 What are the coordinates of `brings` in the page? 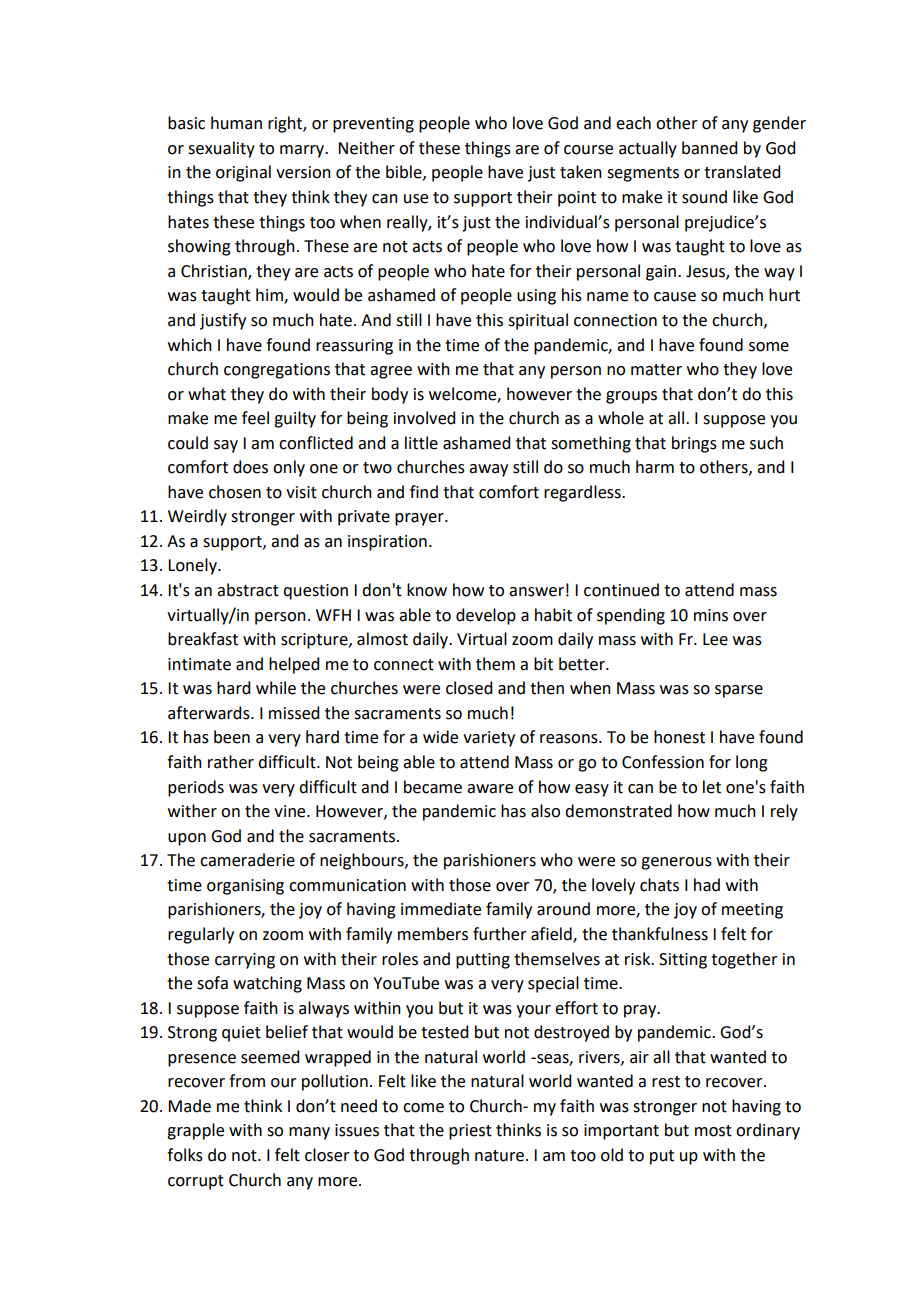 It's located at (694, 444).
